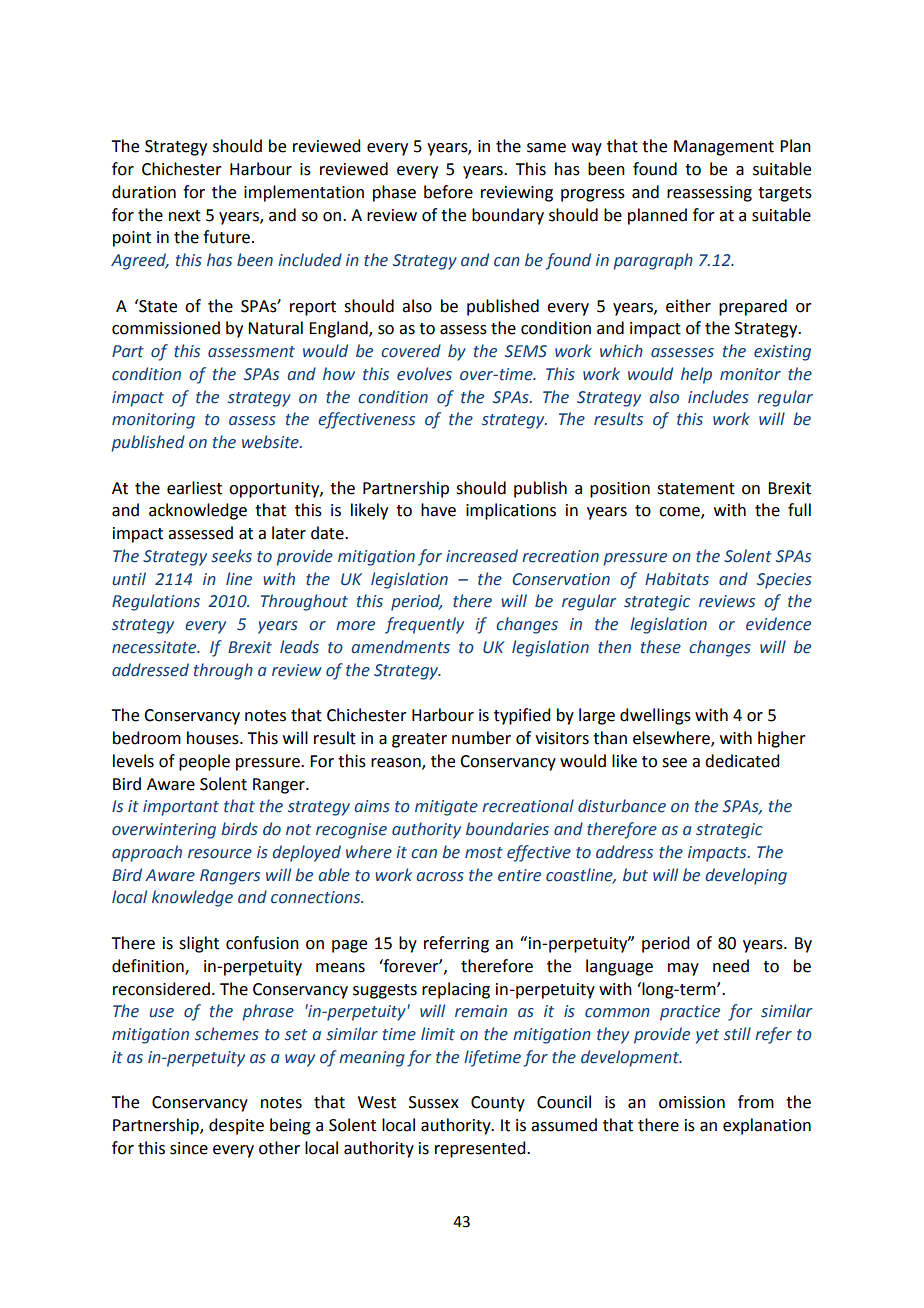  What do you see at coordinates (434, 1102) in the page?
I see `Sussex` at bounding box center [434, 1102].
